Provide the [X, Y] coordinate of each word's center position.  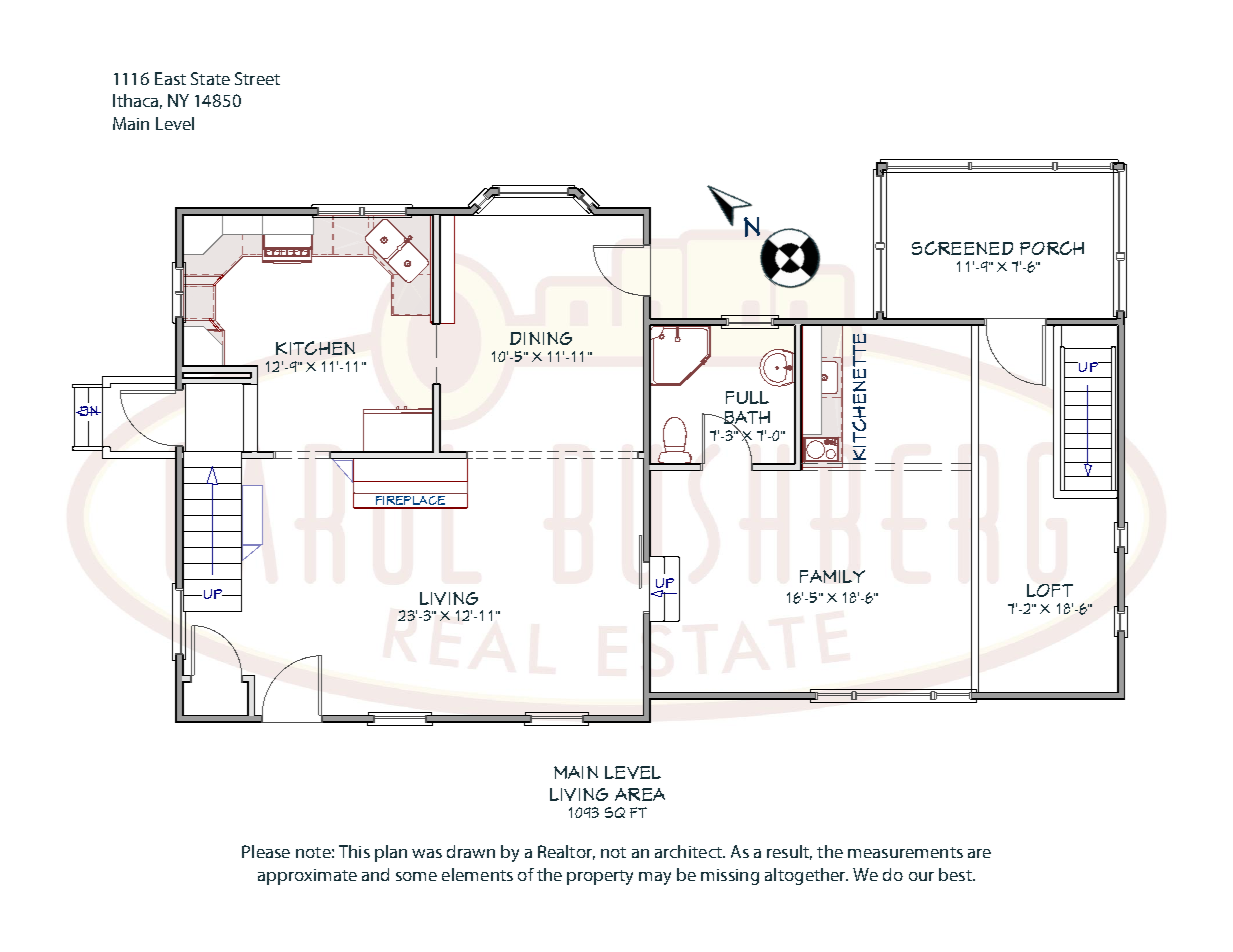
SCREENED [962, 248]
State [210, 78]
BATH [745, 419]
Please [266, 851]
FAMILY [832, 576]
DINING [541, 338]
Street [257, 78]
